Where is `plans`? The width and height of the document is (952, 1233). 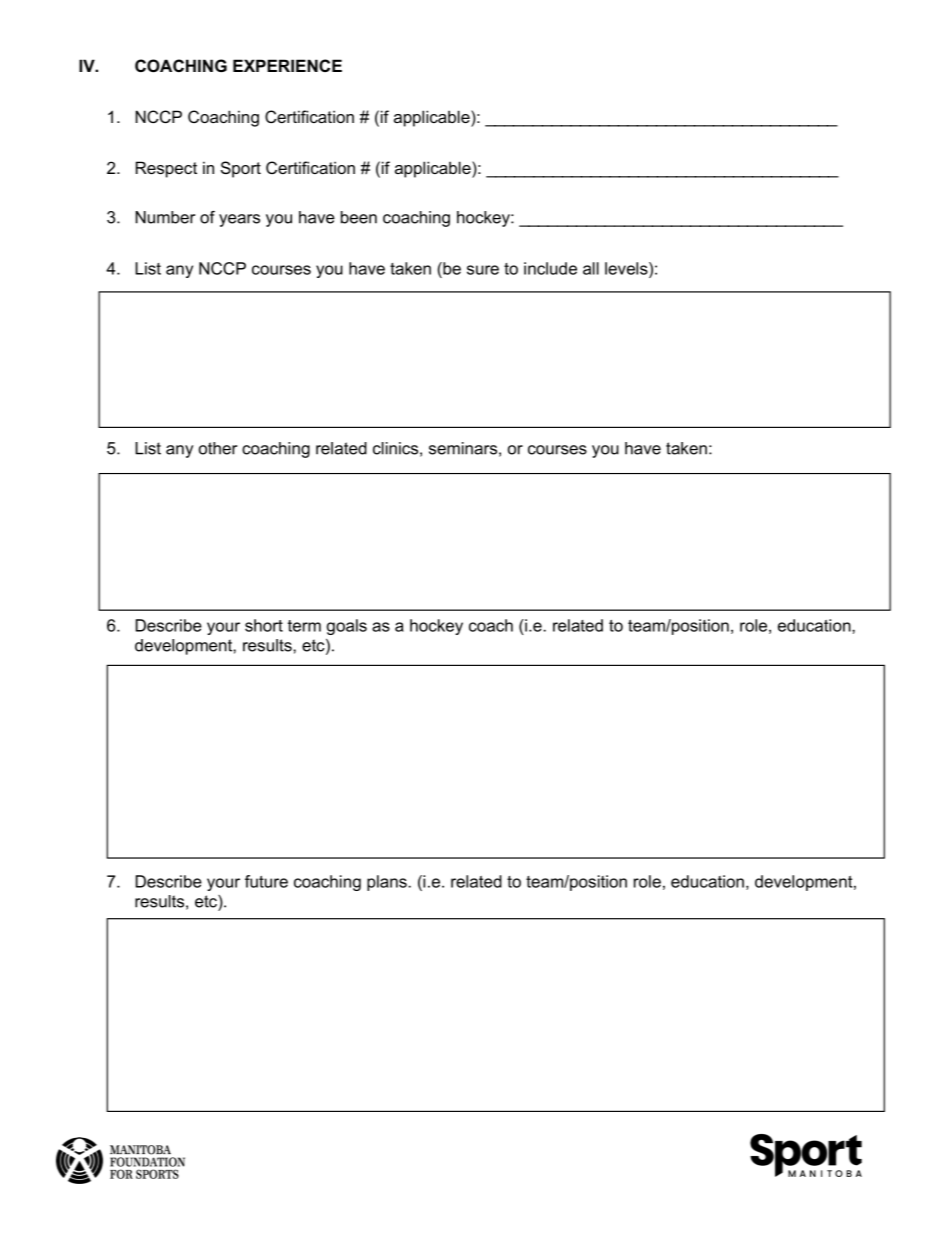 plans is located at coordinates (388, 883).
